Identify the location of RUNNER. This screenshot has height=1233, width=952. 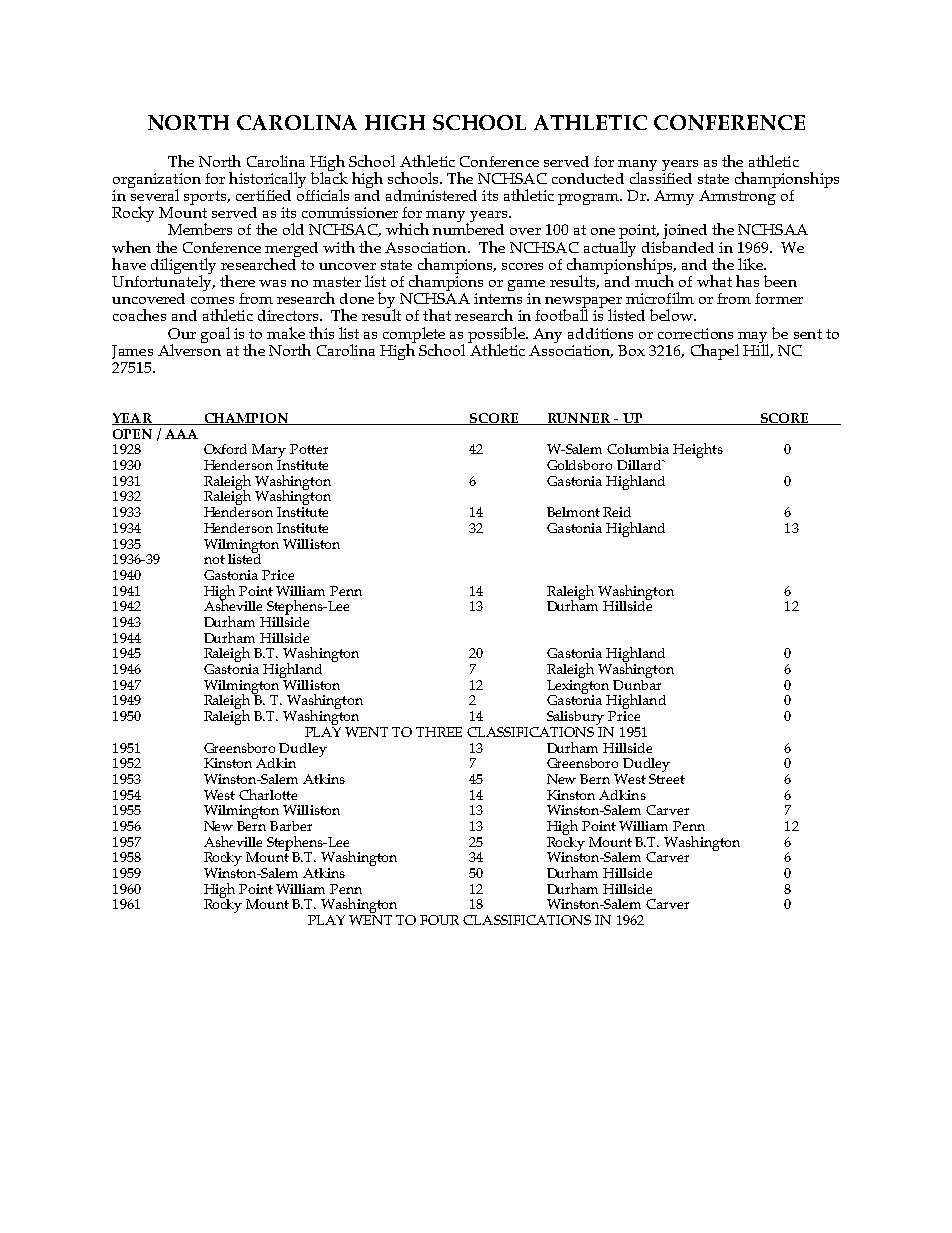
(579, 419).
